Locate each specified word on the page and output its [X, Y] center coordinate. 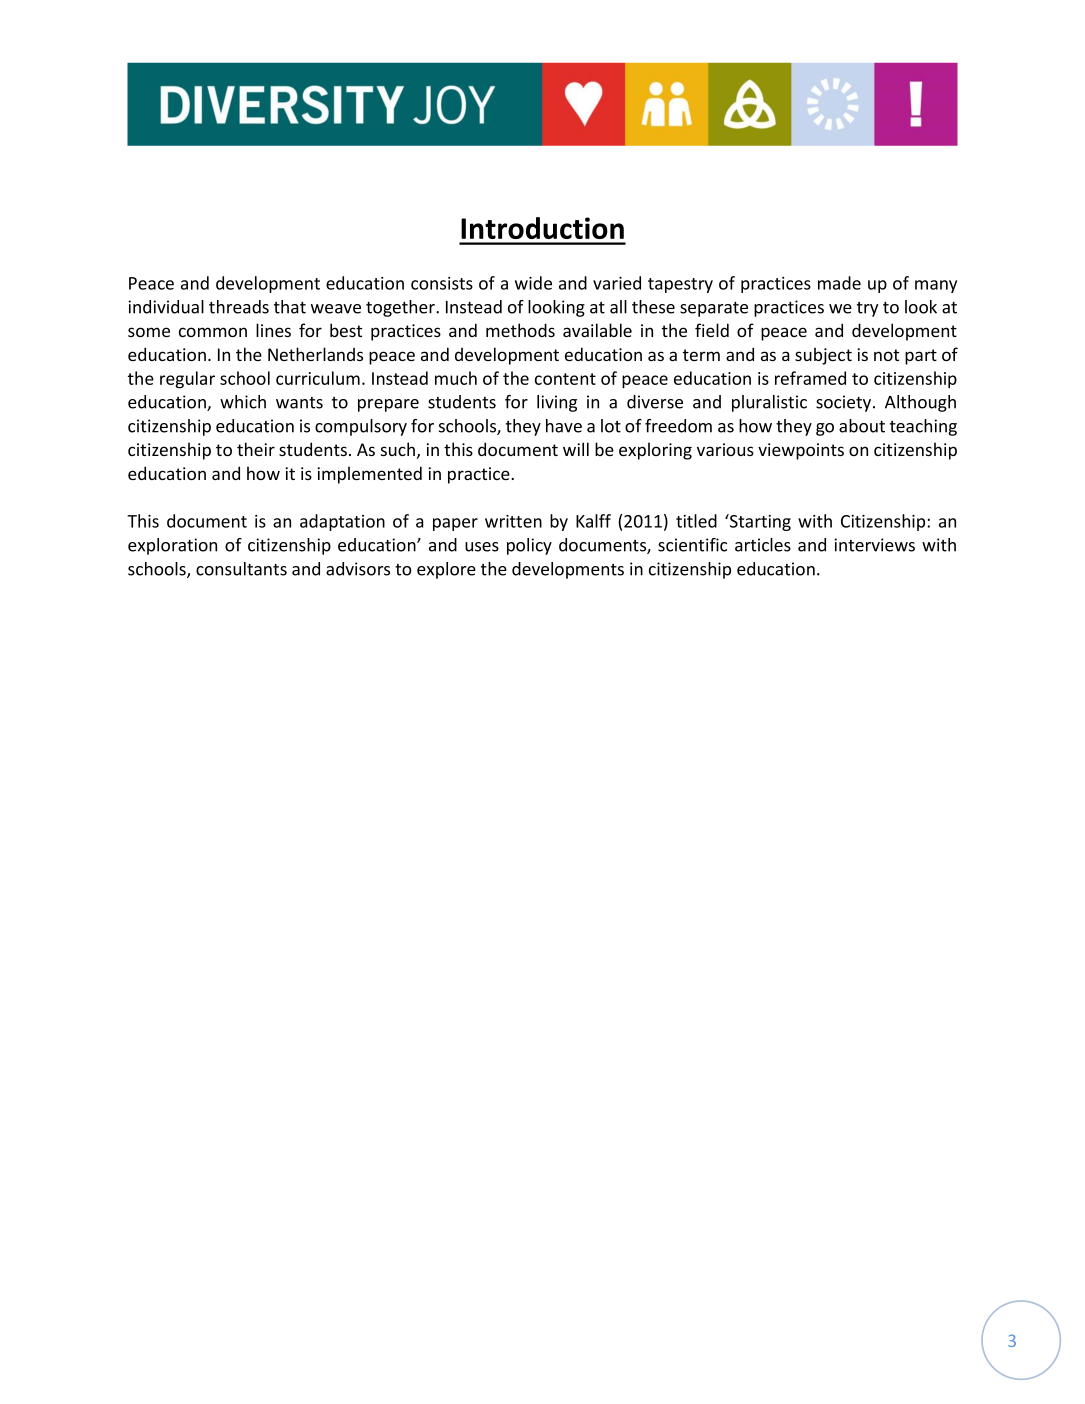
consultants [241, 569]
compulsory [361, 427]
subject [823, 356]
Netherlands [315, 354]
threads [239, 307]
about [862, 426]
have [564, 426]
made [839, 283]
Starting [759, 522]
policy [529, 546]
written [513, 521]
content [565, 379]
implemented [369, 475]
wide [533, 283]
